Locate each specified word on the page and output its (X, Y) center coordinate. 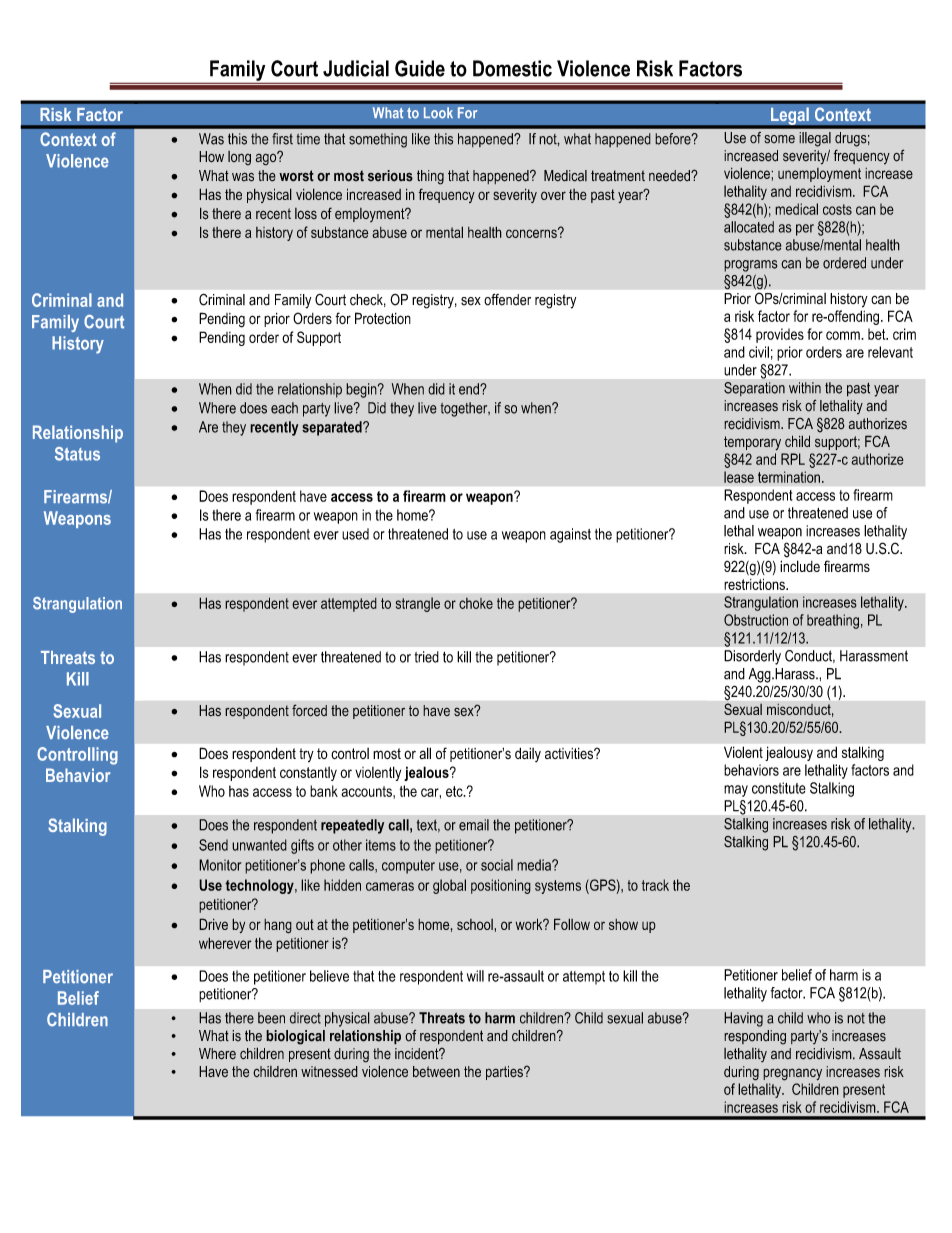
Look (438, 113)
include (800, 566)
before (674, 139)
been (271, 1018)
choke (476, 603)
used (355, 534)
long (239, 158)
